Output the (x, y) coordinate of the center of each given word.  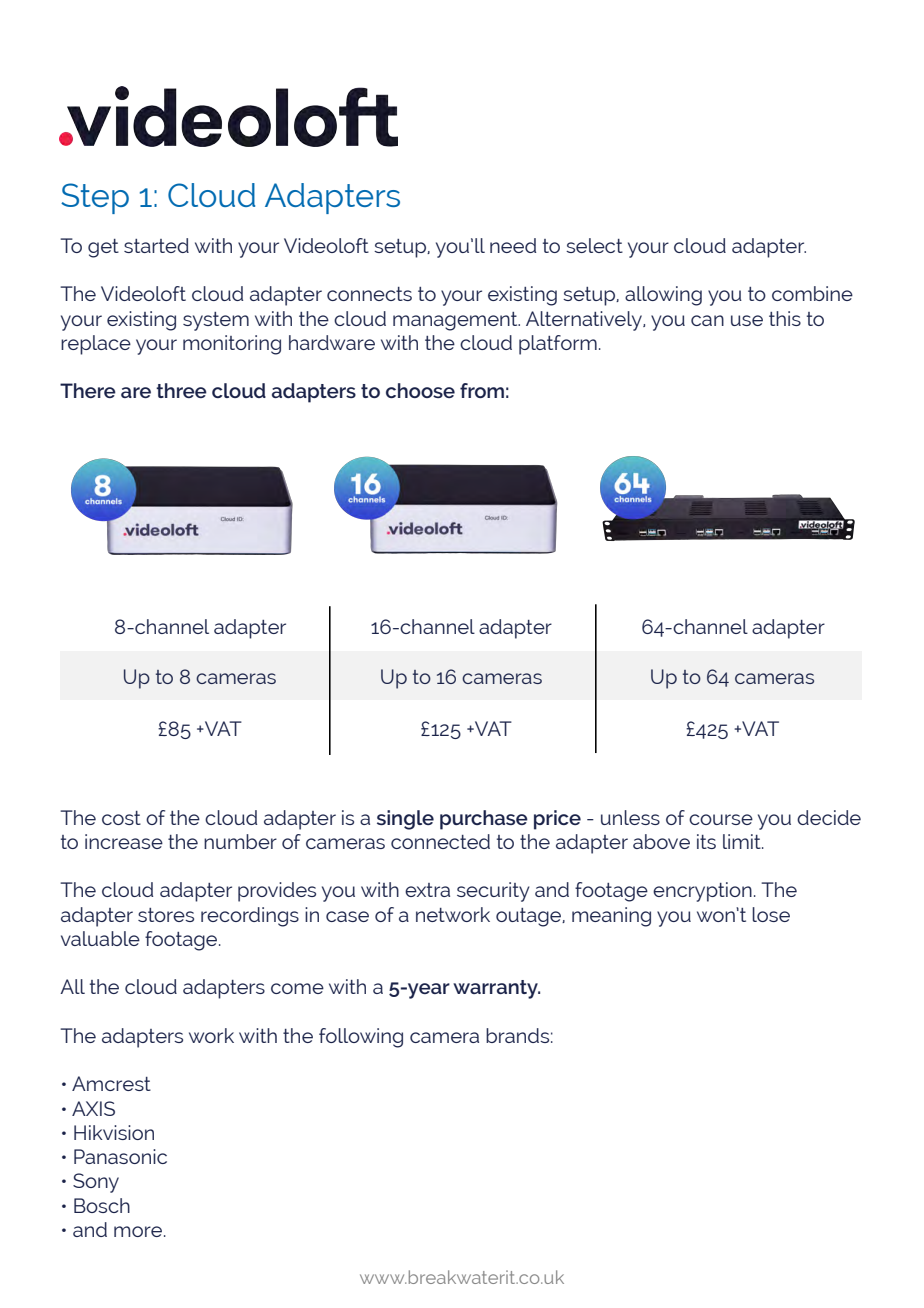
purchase (484, 820)
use (747, 320)
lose (771, 914)
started (156, 245)
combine (812, 293)
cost (121, 818)
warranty (496, 989)
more (139, 1231)
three (181, 390)
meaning (611, 917)
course (721, 819)
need (513, 245)
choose (420, 390)
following (361, 1038)
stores (166, 915)
